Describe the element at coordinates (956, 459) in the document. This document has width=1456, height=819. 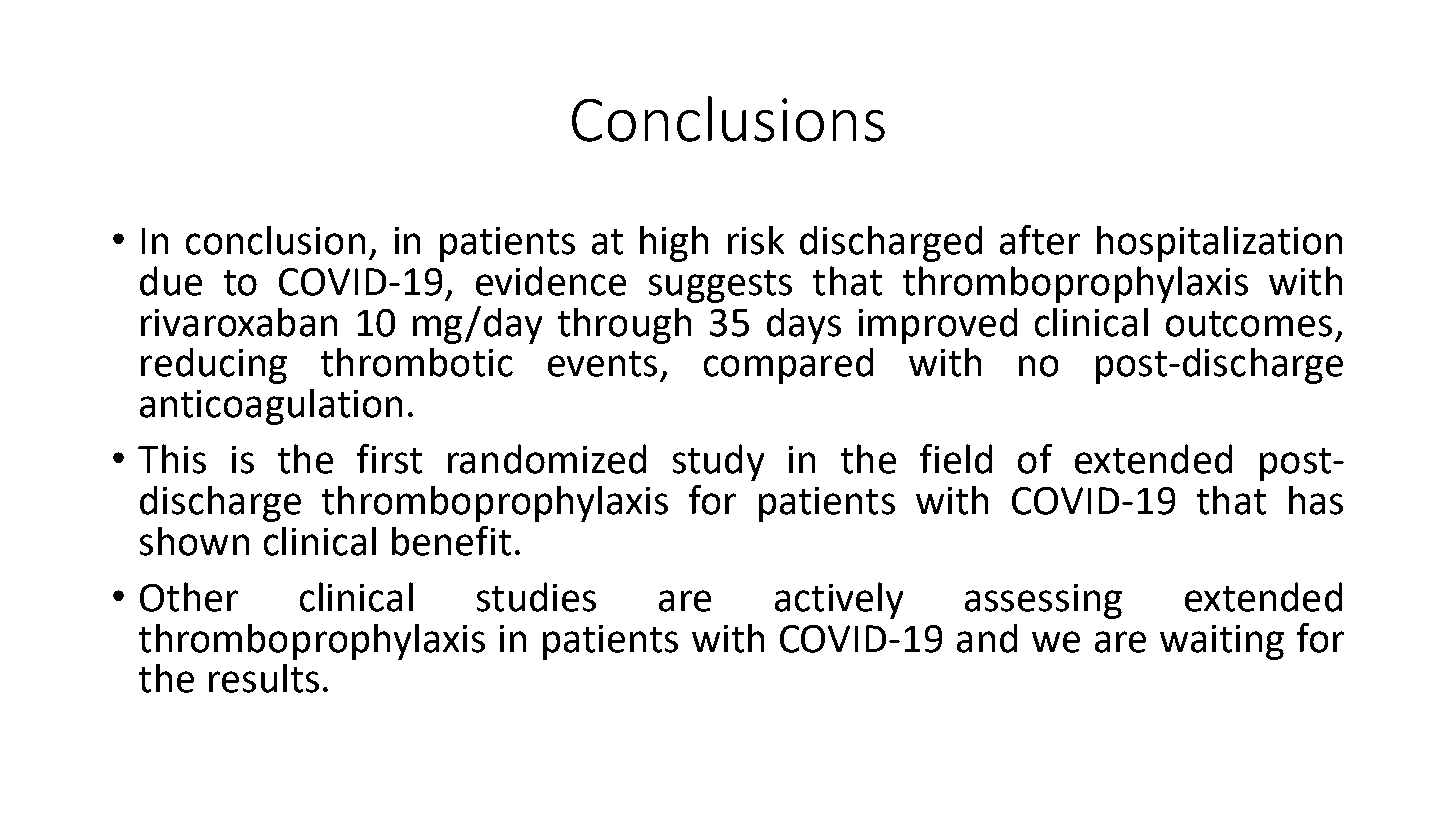
I see `field` at that location.
